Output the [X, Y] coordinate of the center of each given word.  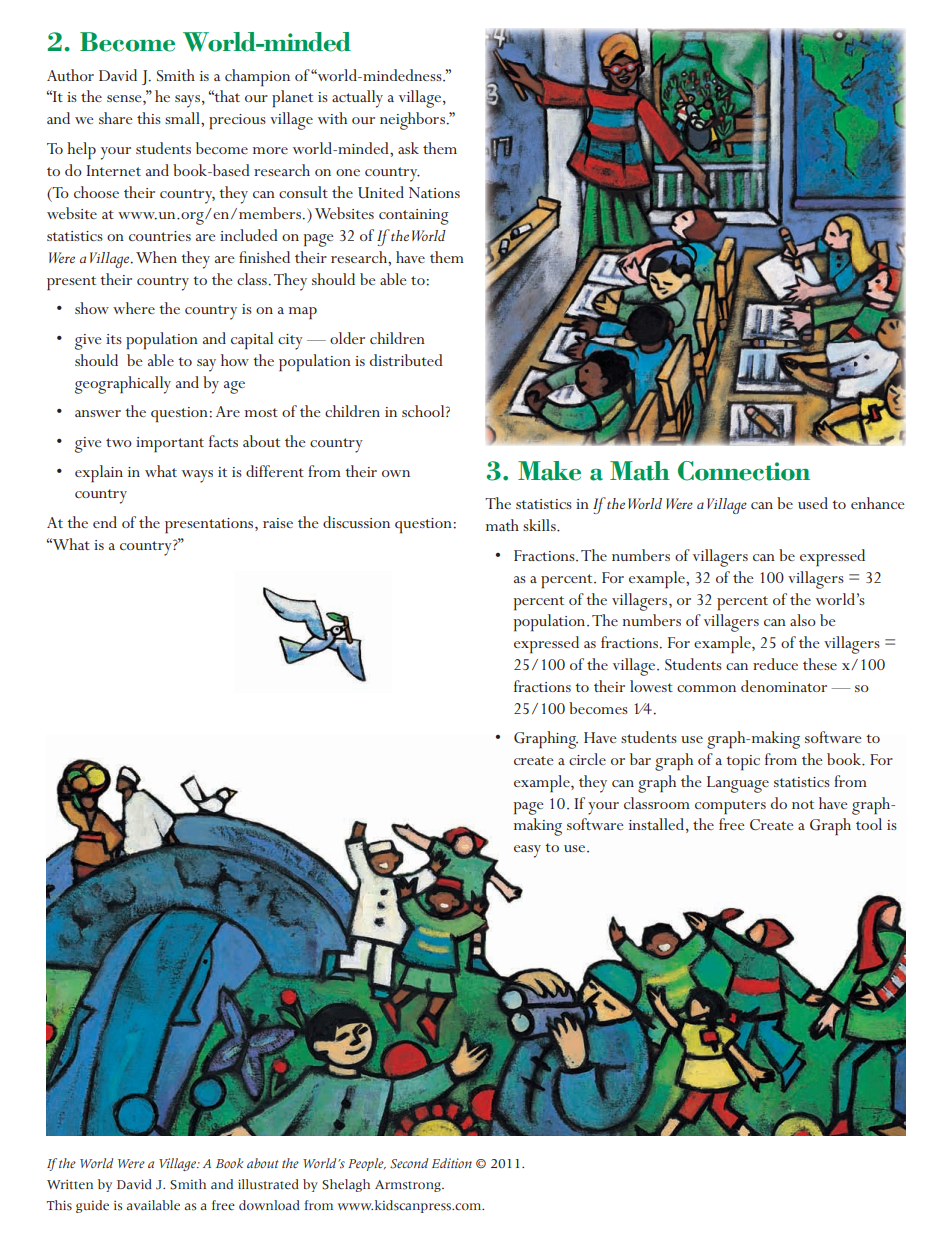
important [170, 445]
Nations [434, 192]
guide [92, 1206]
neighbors [412, 121]
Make [549, 471]
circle [587, 759]
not [803, 804]
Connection [744, 471]
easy [527, 851]
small [183, 118]
